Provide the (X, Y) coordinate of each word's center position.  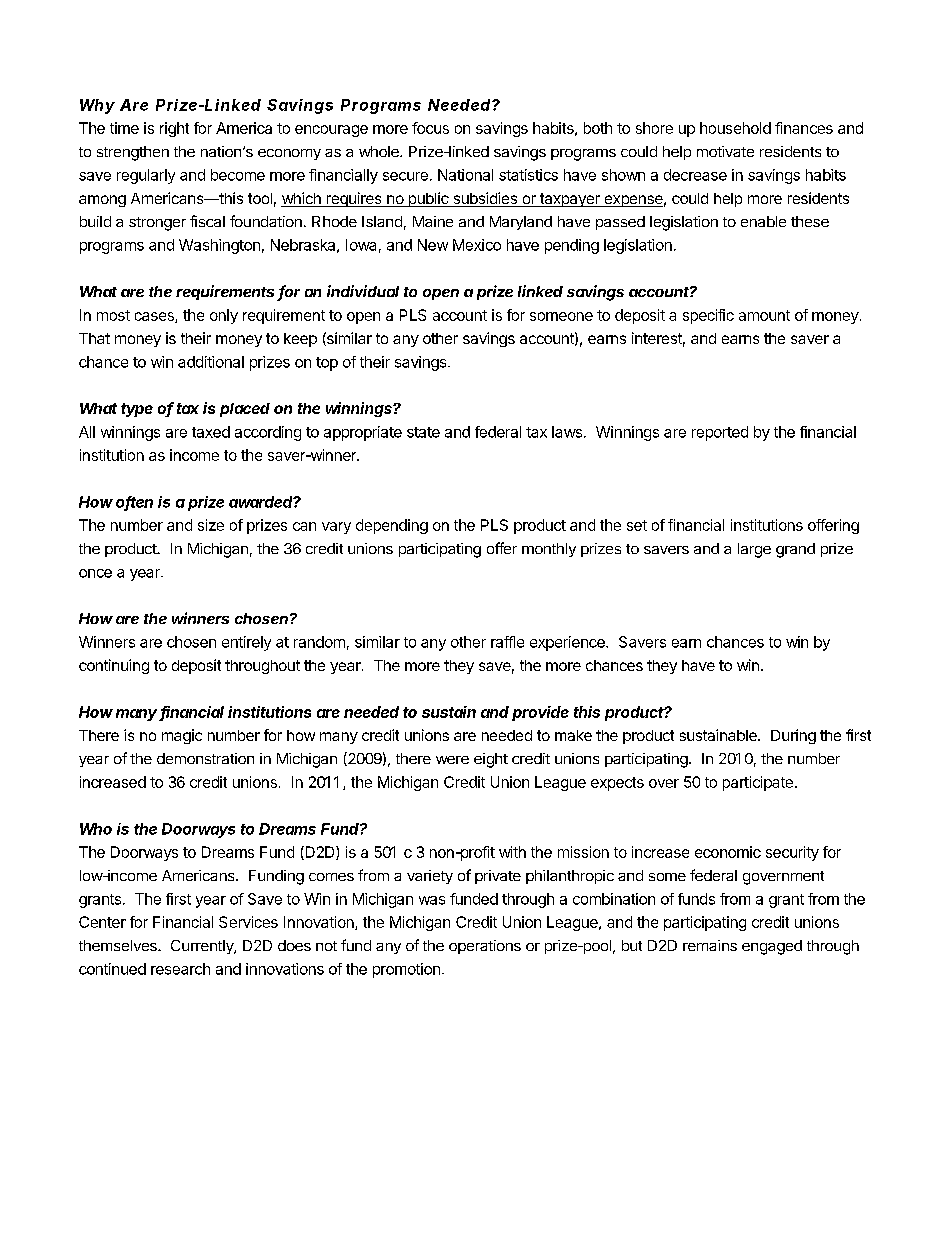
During (793, 736)
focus (430, 128)
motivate (725, 151)
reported (720, 433)
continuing (114, 666)
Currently (203, 947)
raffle (507, 642)
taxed (211, 432)
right (174, 129)
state (423, 432)
